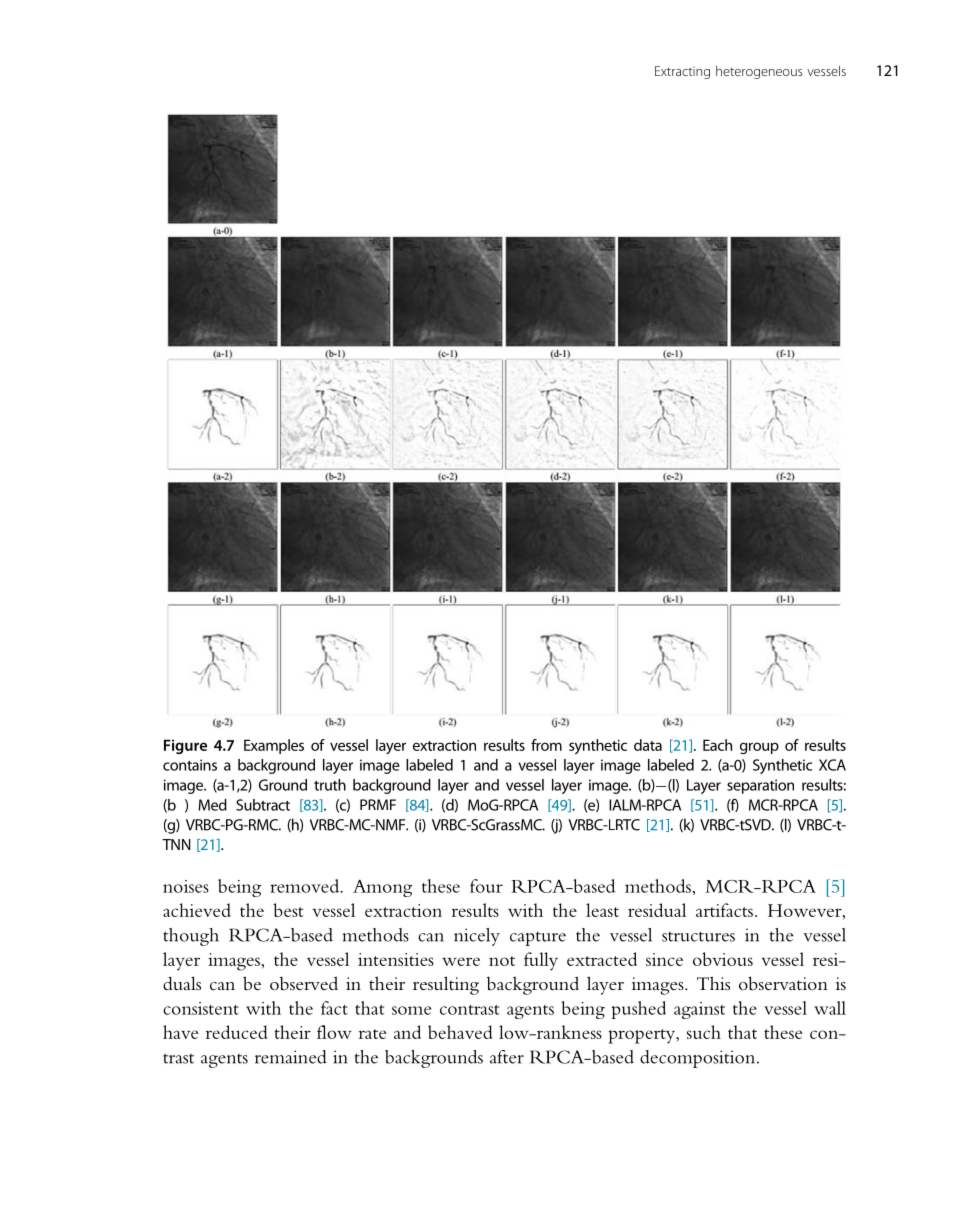 This document has width=980, height=1209. I want to click on separation, so click(760, 786).
